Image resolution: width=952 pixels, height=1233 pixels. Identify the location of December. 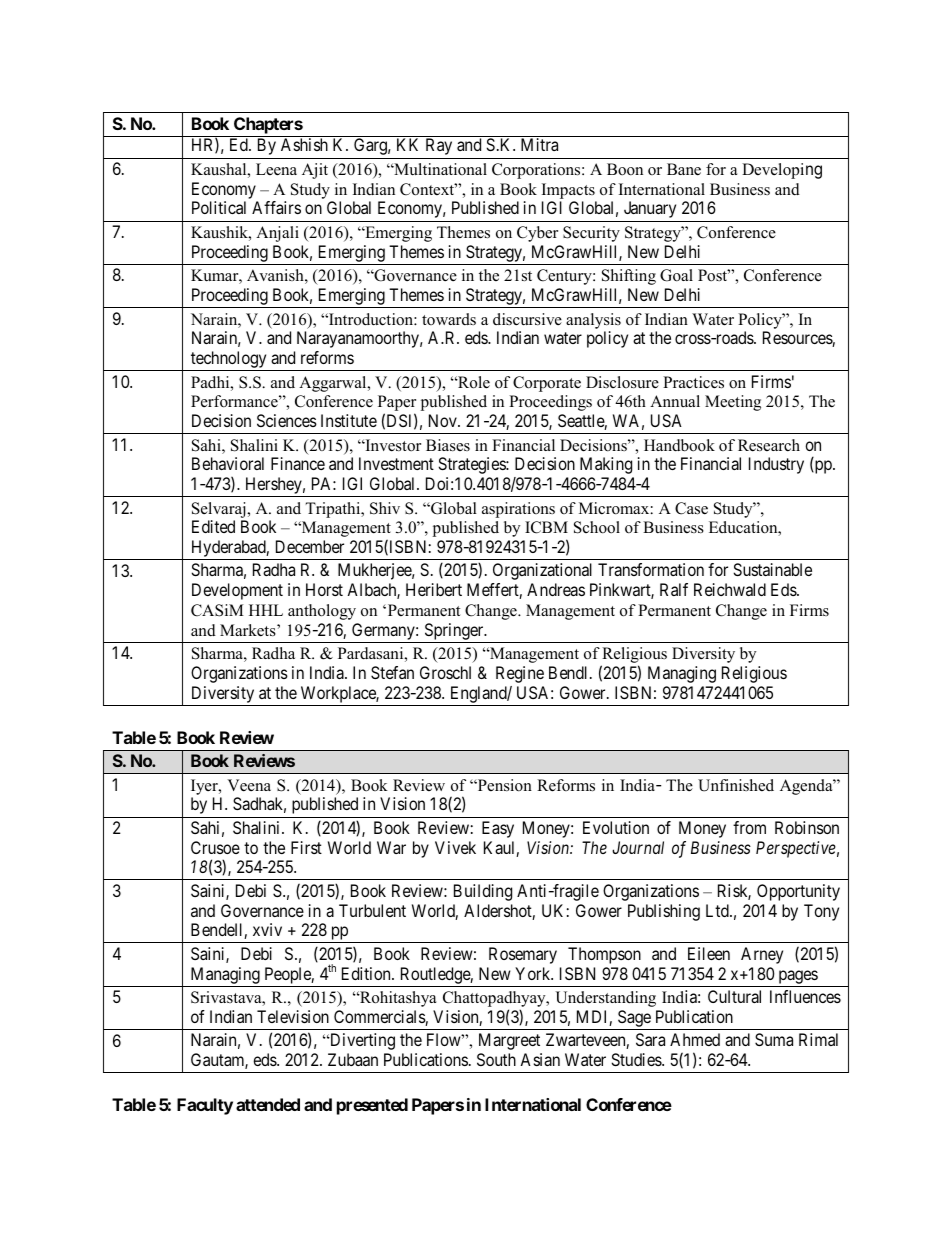
(310, 546).
